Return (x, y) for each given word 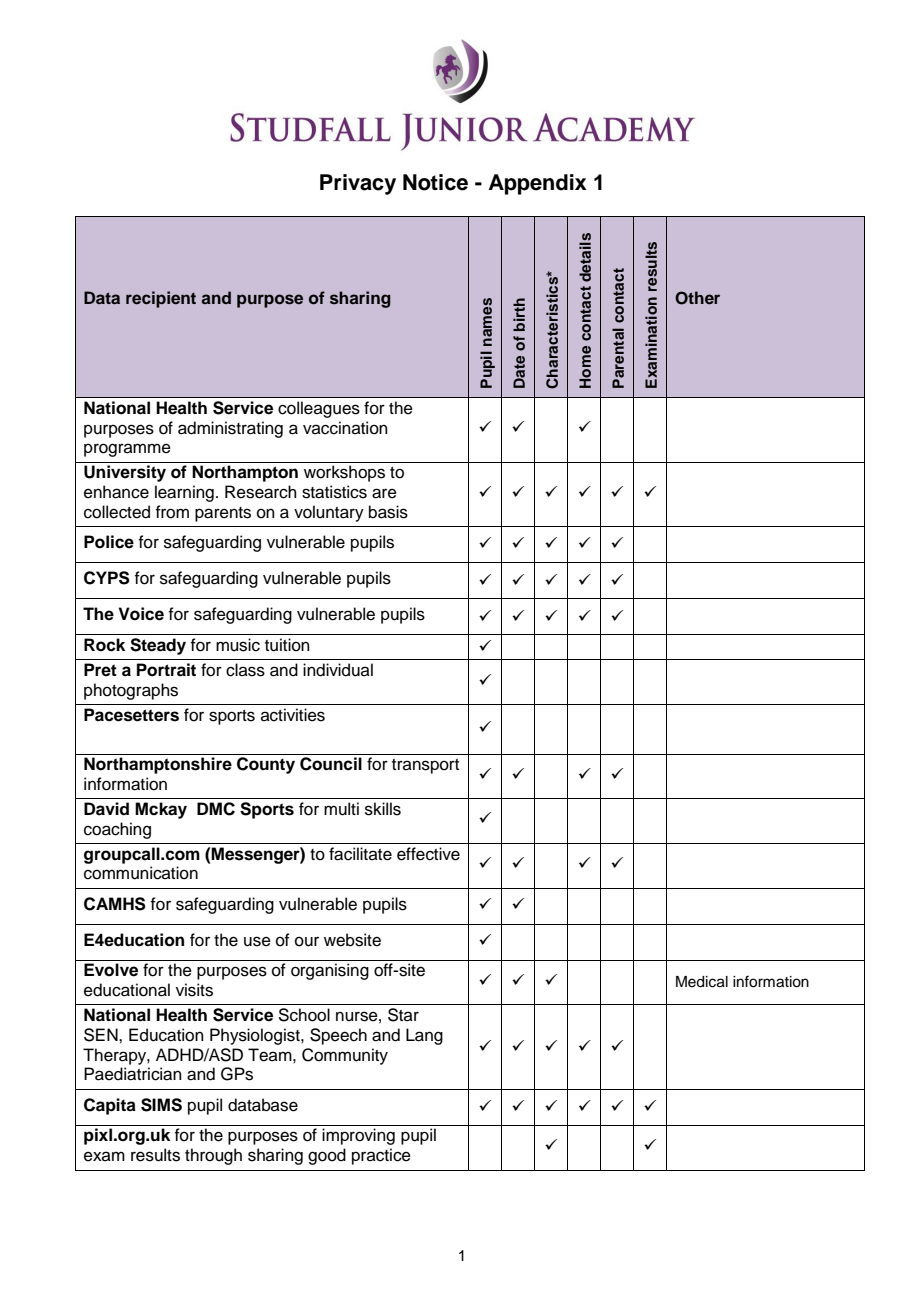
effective (428, 854)
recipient (161, 299)
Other (697, 298)
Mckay (161, 810)
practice (381, 1156)
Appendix (538, 184)
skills (383, 809)
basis (388, 512)
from (172, 512)
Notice (435, 182)
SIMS (161, 1105)
